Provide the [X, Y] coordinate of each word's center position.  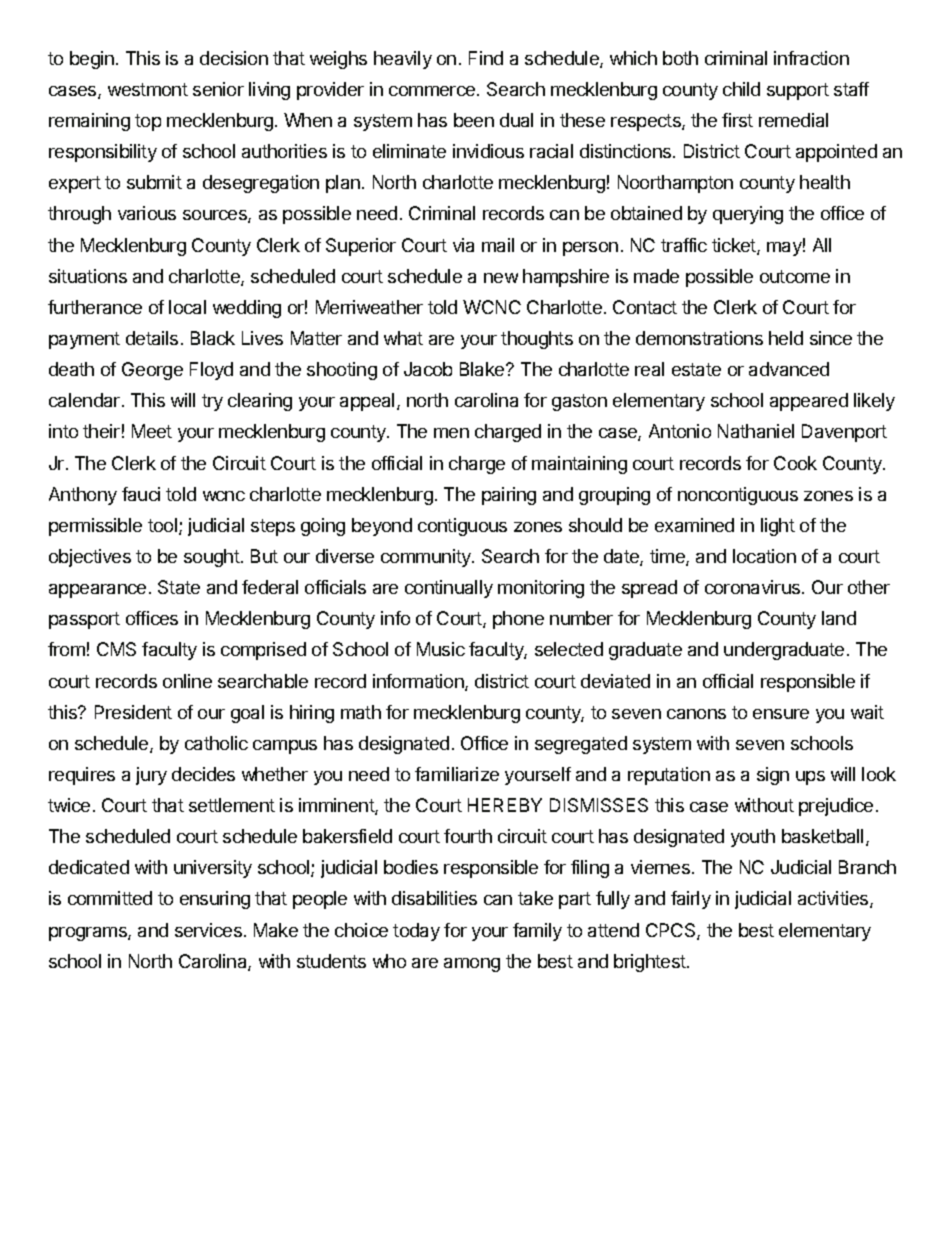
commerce [433, 91]
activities [834, 899]
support [798, 91]
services [208, 930]
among [472, 965]
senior [218, 89]
